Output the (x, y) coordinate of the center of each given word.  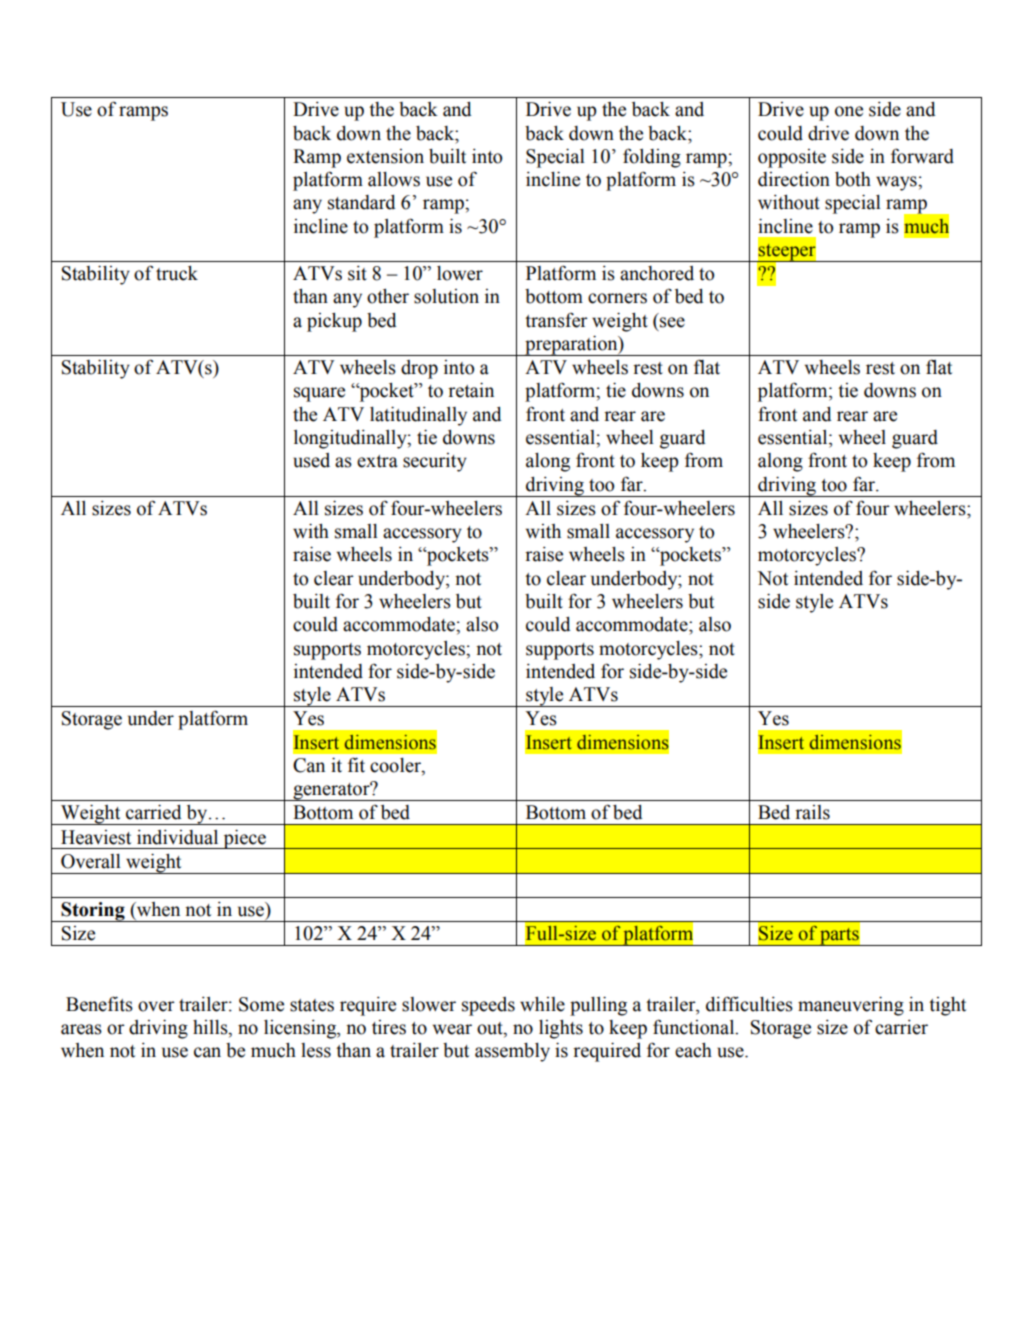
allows (394, 179)
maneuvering (851, 1006)
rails (812, 812)
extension (385, 156)
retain (471, 390)
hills (211, 1028)
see (672, 322)
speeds (488, 1006)
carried (154, 812)
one (849, 111)
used (311, 460)
